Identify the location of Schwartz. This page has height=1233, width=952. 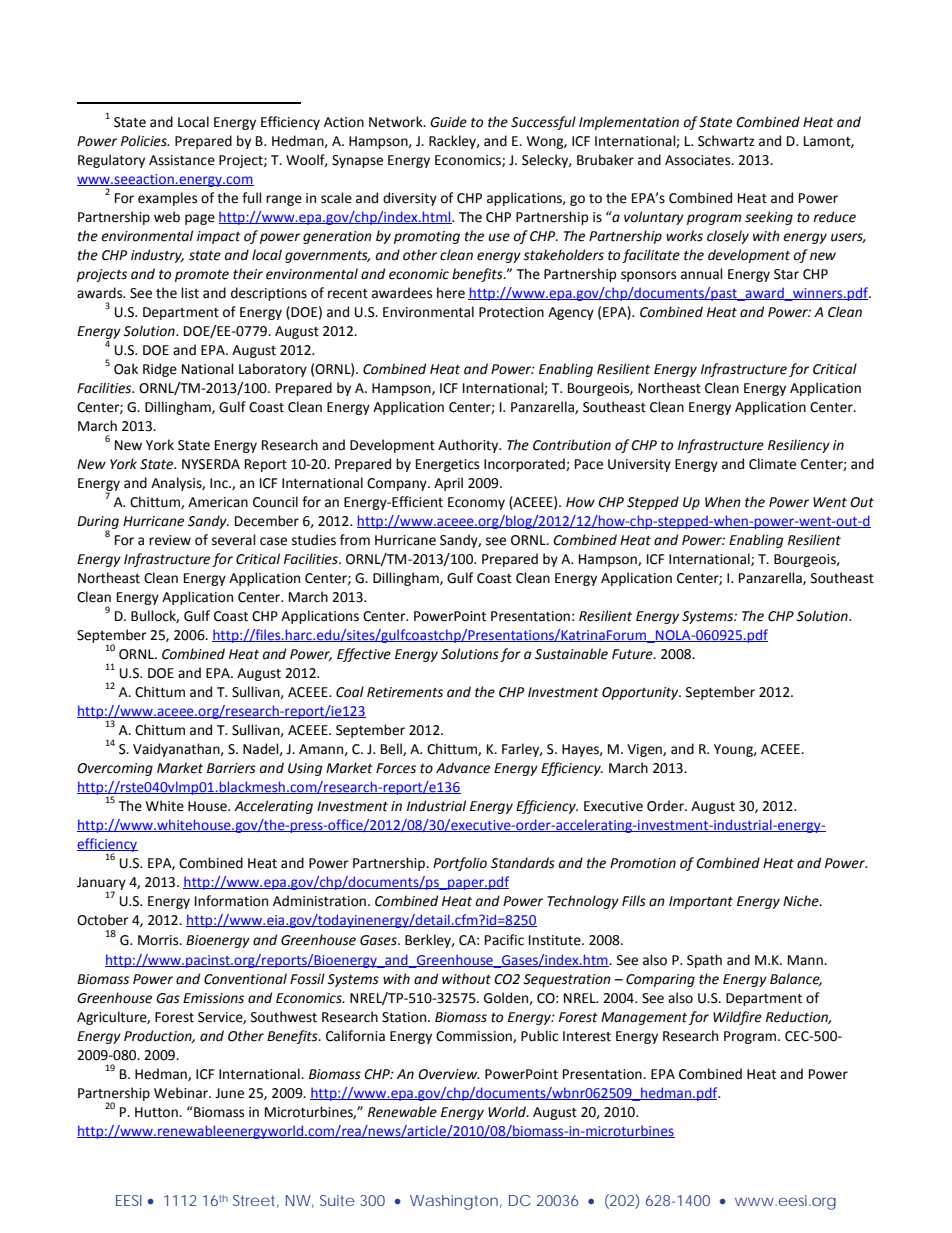
(726, 141).
